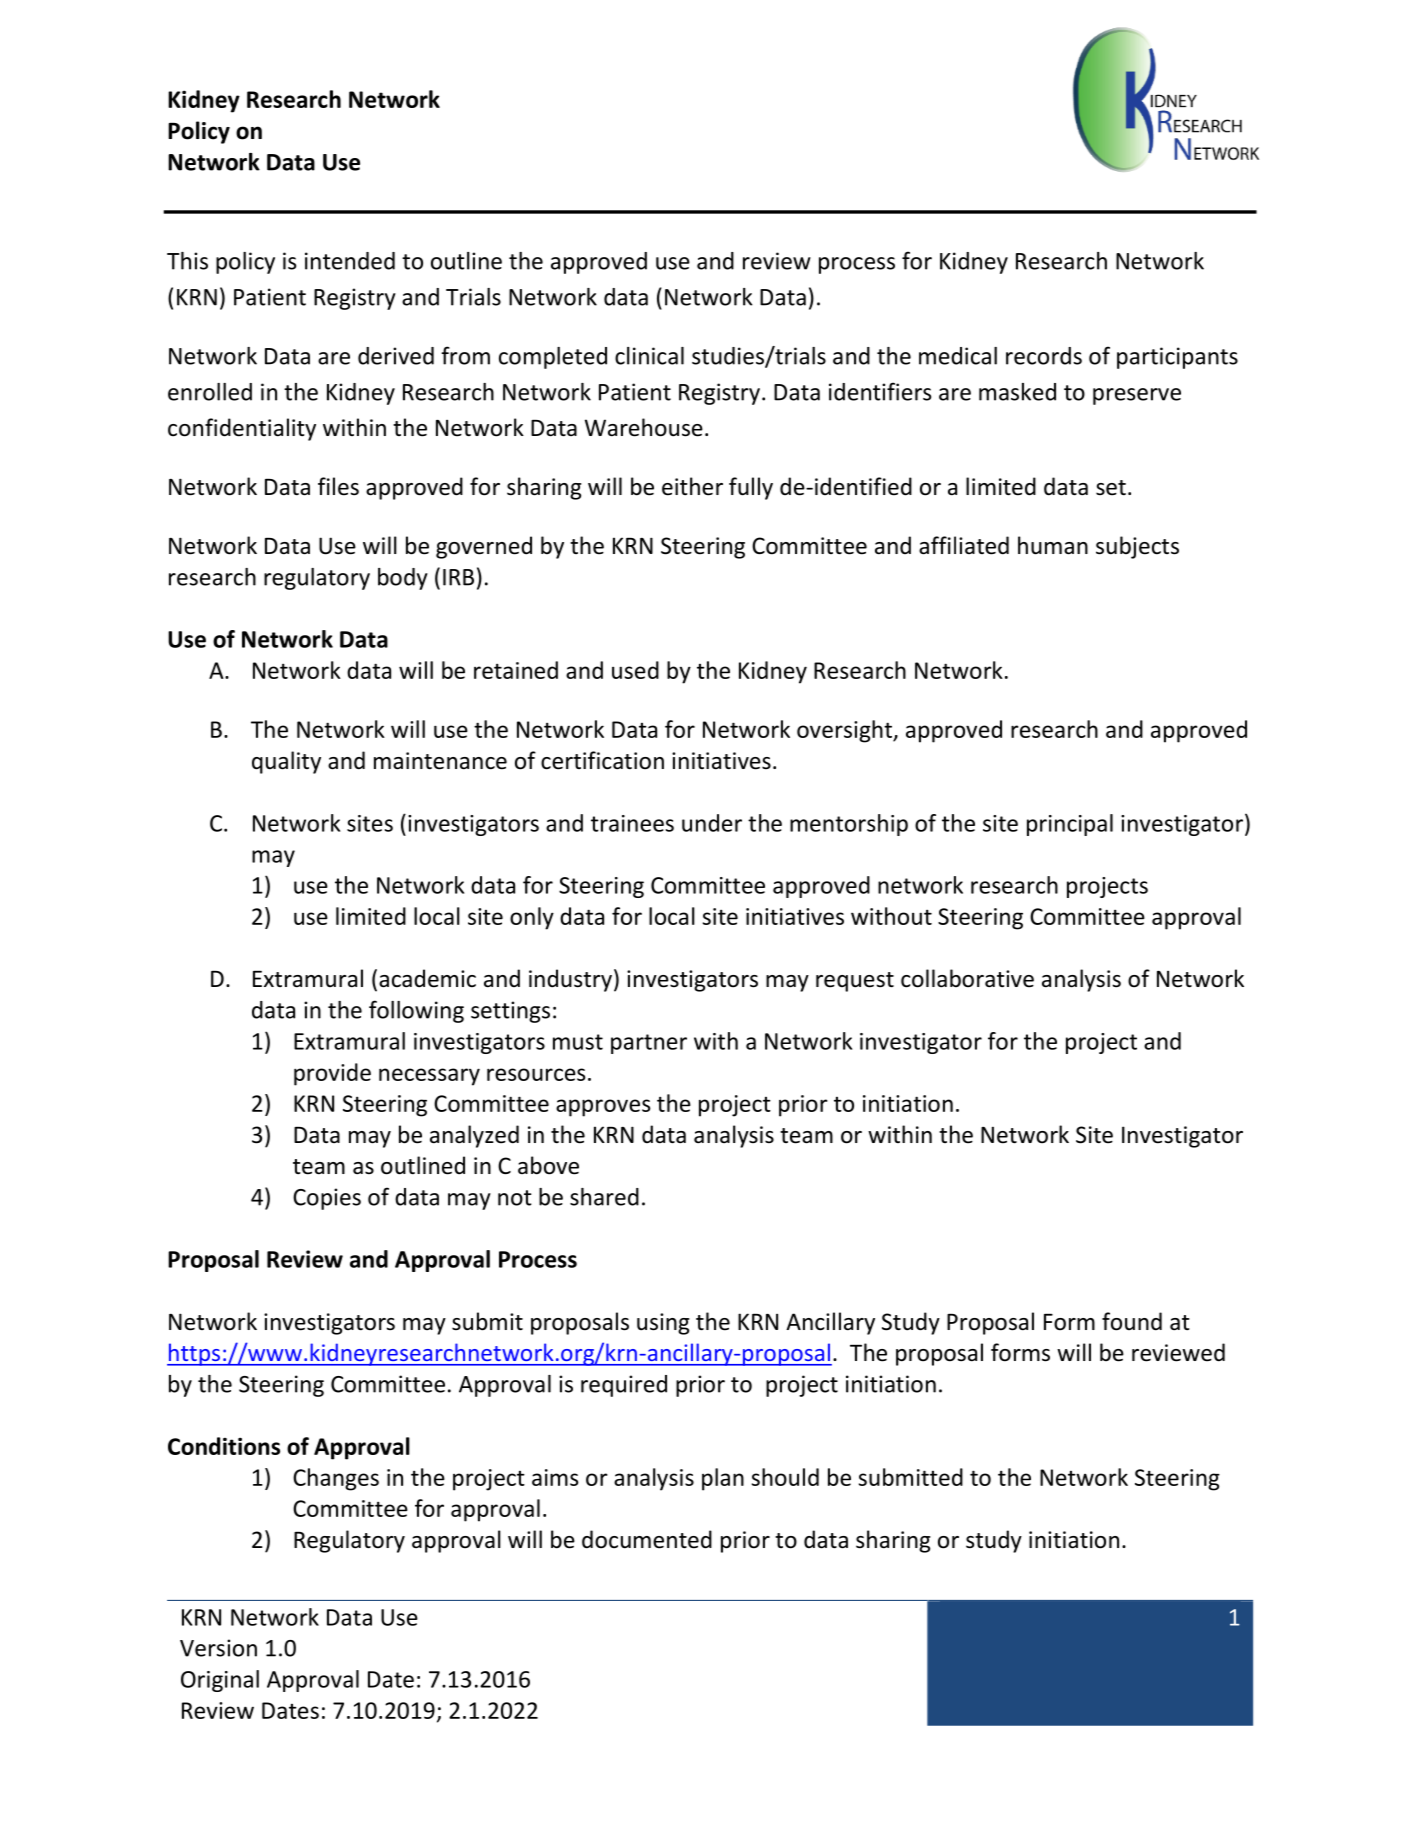  I want to click on should, so click(785, 1477).
